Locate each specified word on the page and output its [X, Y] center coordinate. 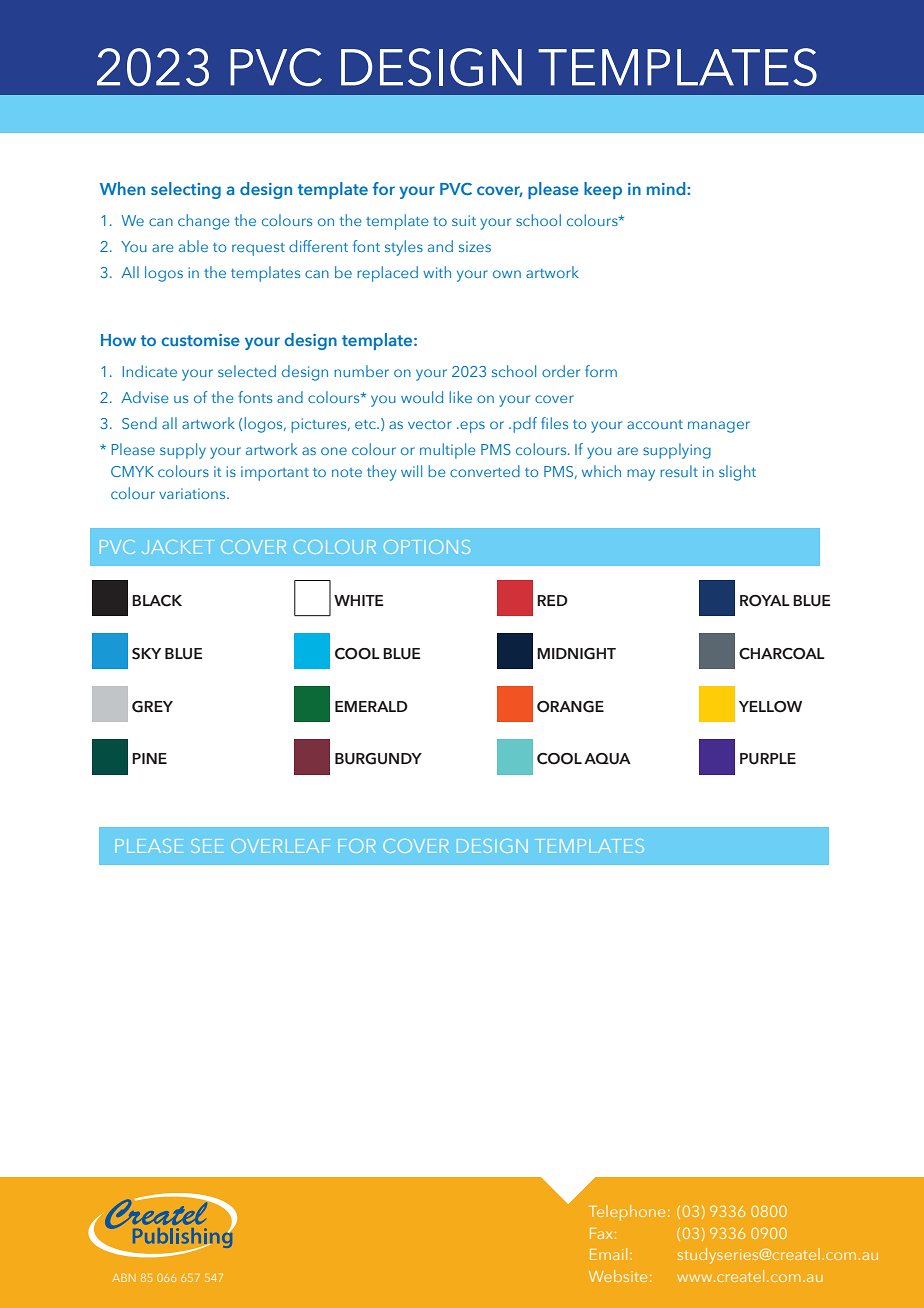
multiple [447, 451]
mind [667, 188]
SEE [207, 846]
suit [464, 220]
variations [193, 493]
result [679, 471]
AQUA [607, 759]
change [204, 222]
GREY [152, 707]
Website [618, 1276]
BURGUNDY [378, 759]
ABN [124, 1278]
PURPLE [768, 759]
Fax [601, 1233]
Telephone [627, 1213]
